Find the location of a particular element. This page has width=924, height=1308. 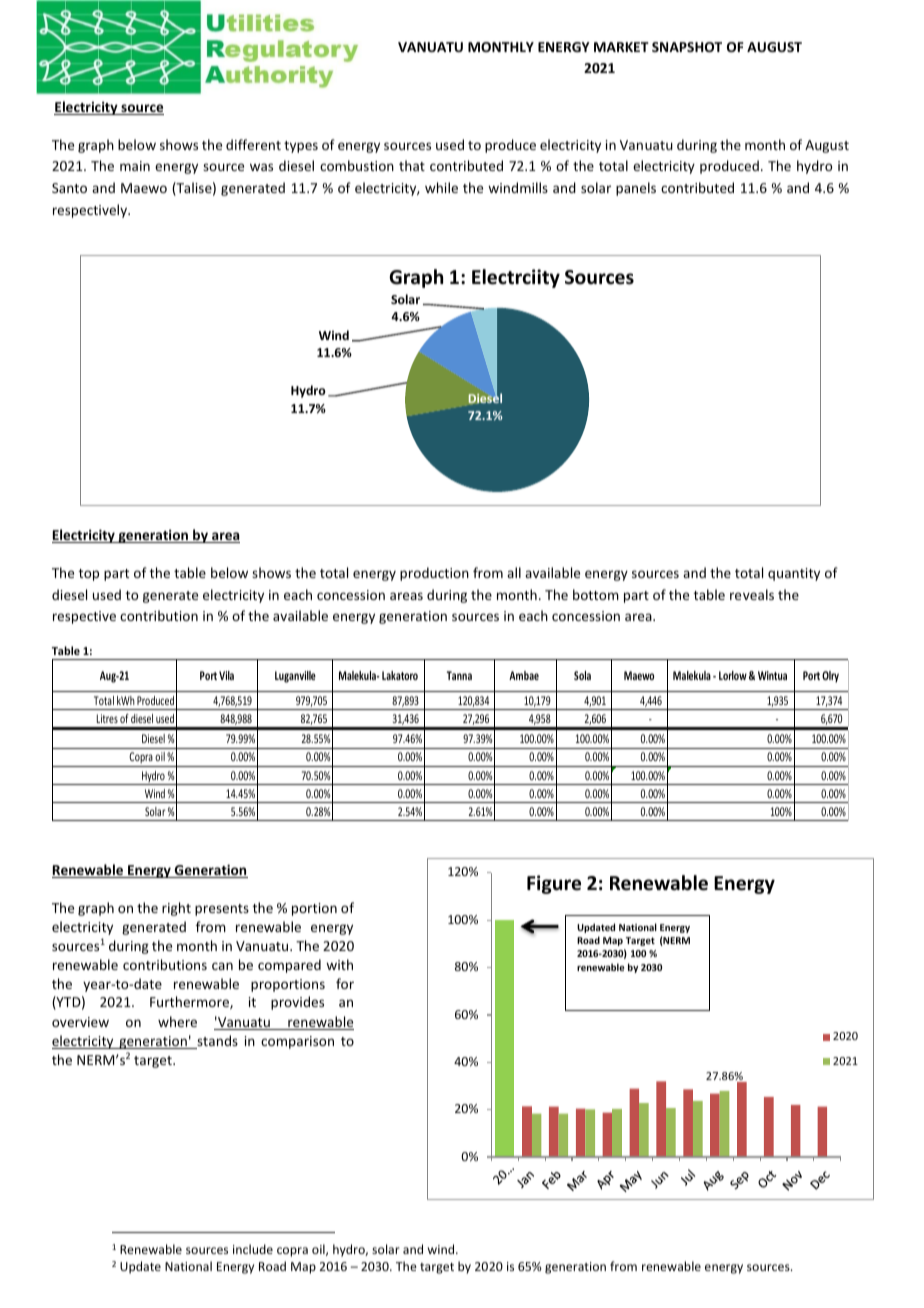

while is located at coordinates (441, 187).
